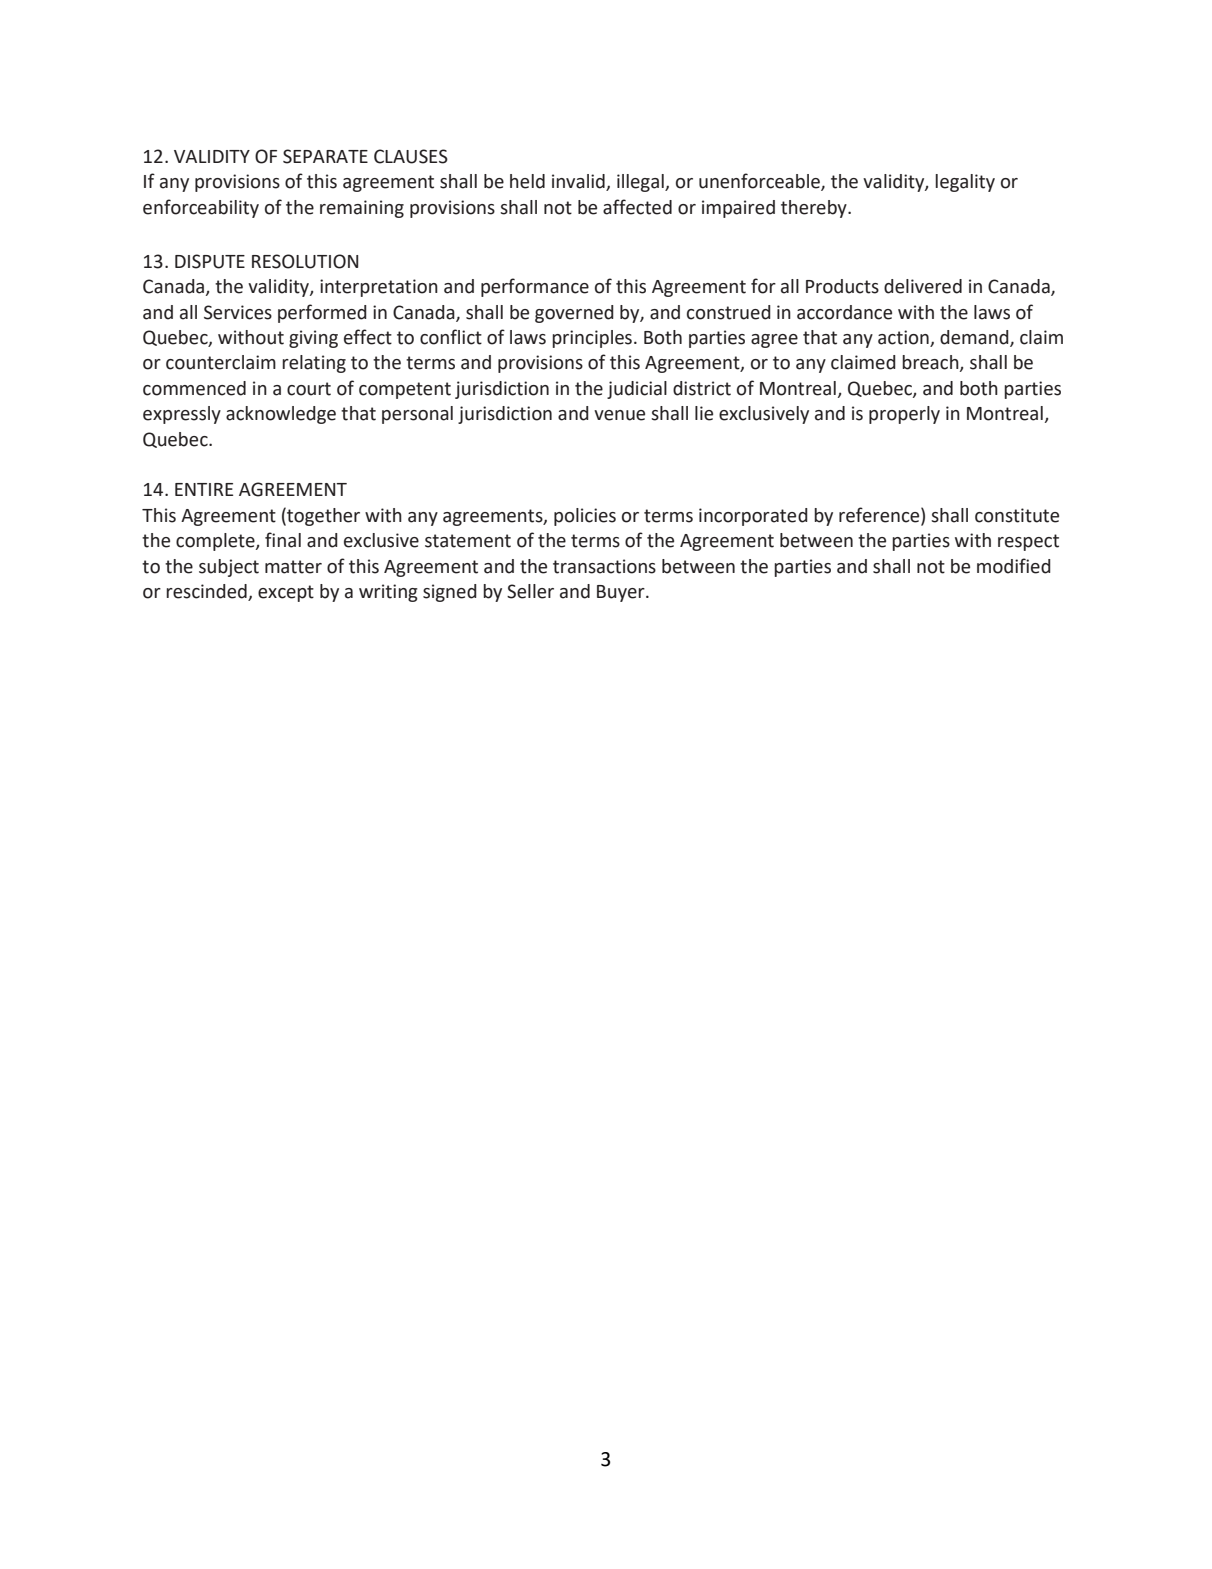 This page has width=1212, height=1569. Describe the element at coordinates (574, 314) in the page. I see `governed` at that location.
